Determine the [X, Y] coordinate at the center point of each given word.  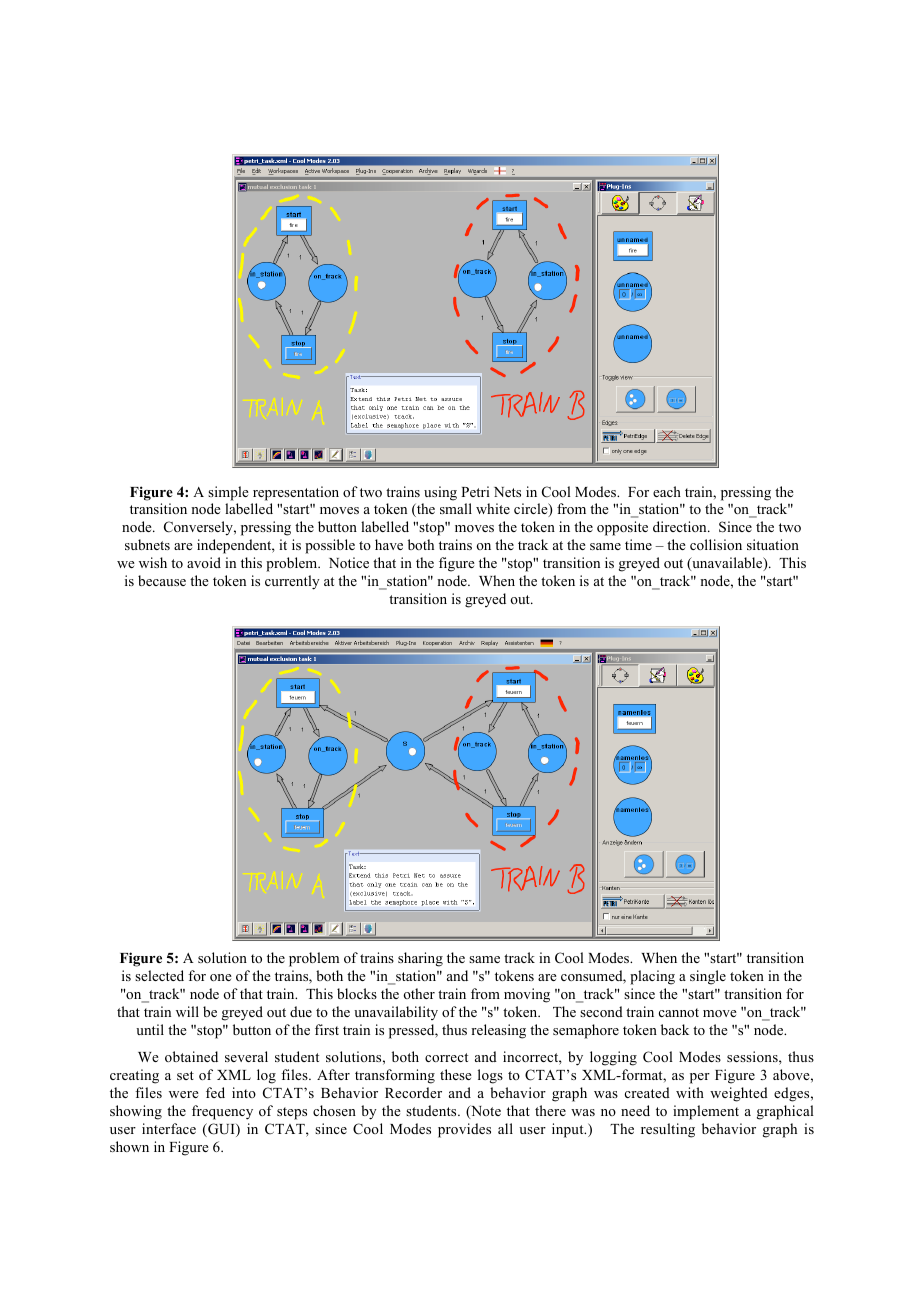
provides [464, 1130]
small [456, 508]
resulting [668, 1130]
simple [228, 493]
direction [681, 526]
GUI [221, 1130]
